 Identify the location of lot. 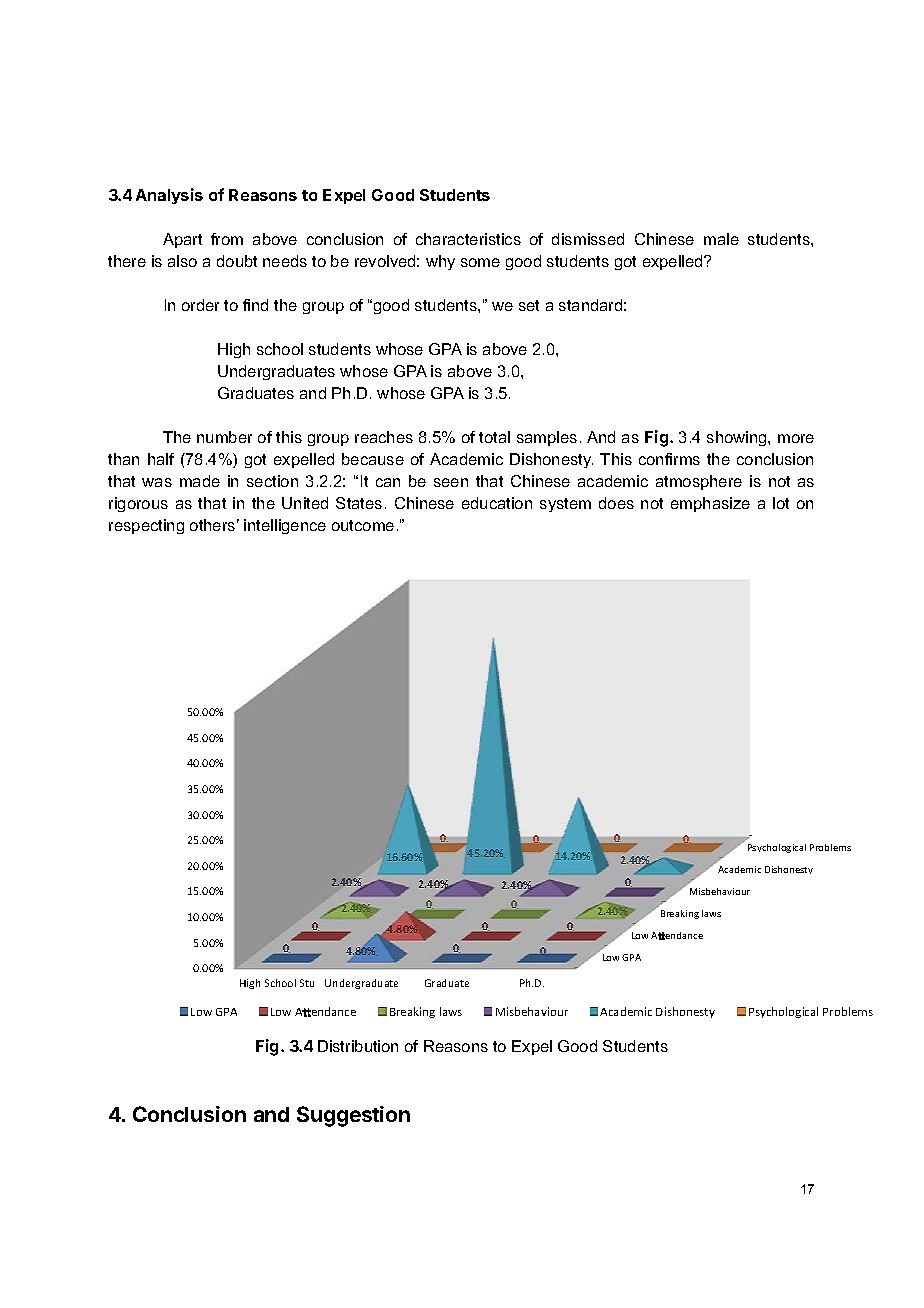
(781, 503).
